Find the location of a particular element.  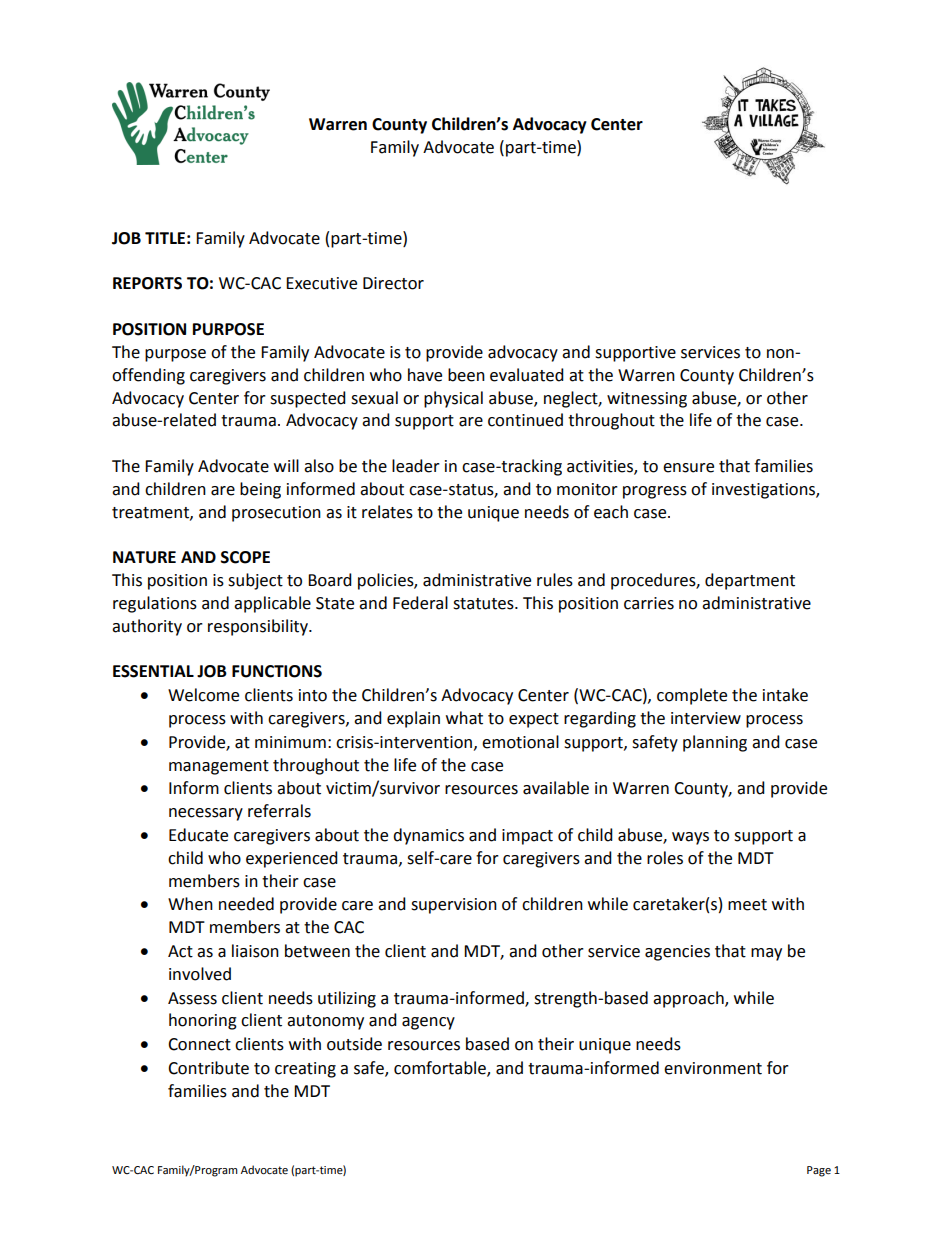

witnessing is located at coordinates (647, 400).
